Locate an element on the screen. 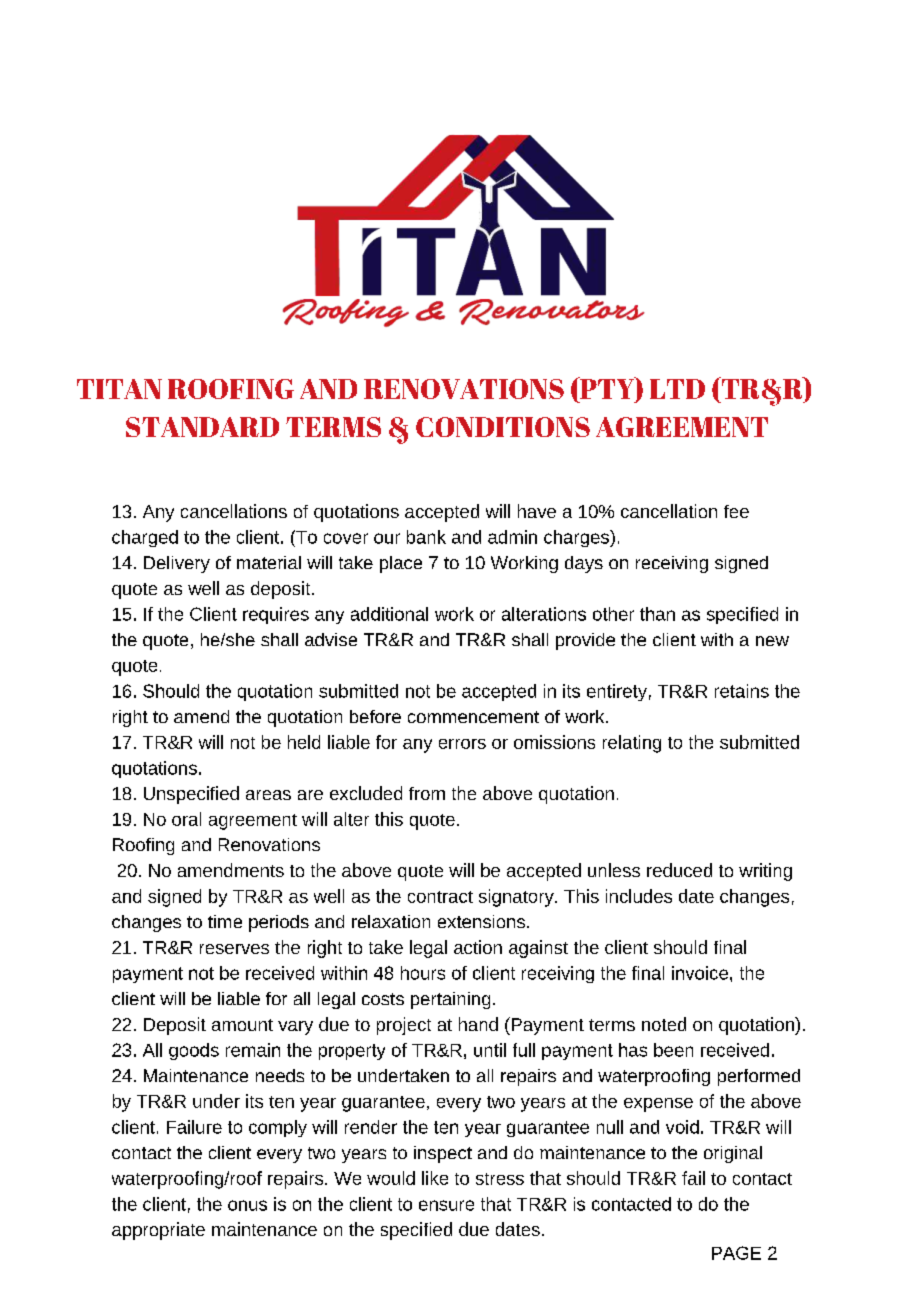 The image size is (924, 1308). goods is located at coordinates (194, 1051).
